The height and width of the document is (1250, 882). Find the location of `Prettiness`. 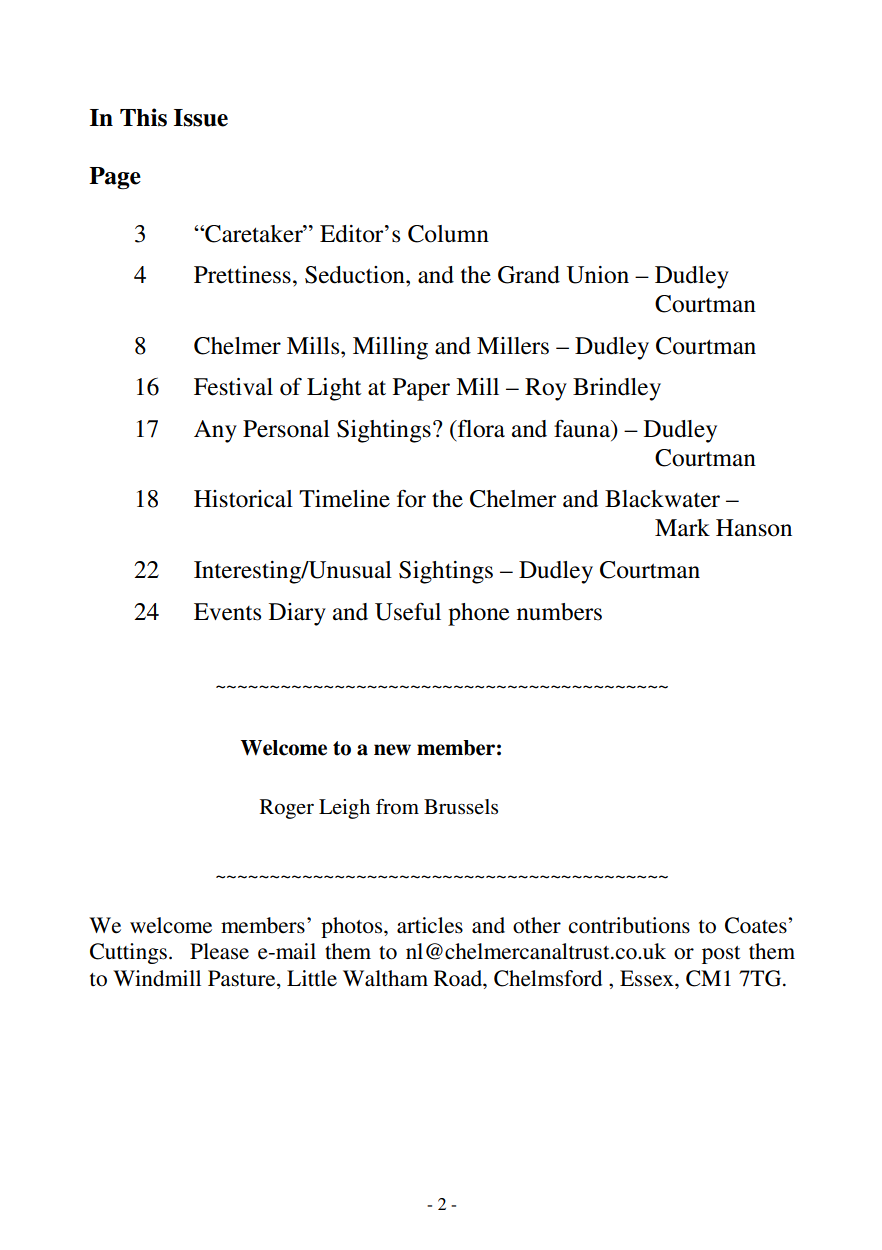

Prettiness is located at coordinates (242, 275).
